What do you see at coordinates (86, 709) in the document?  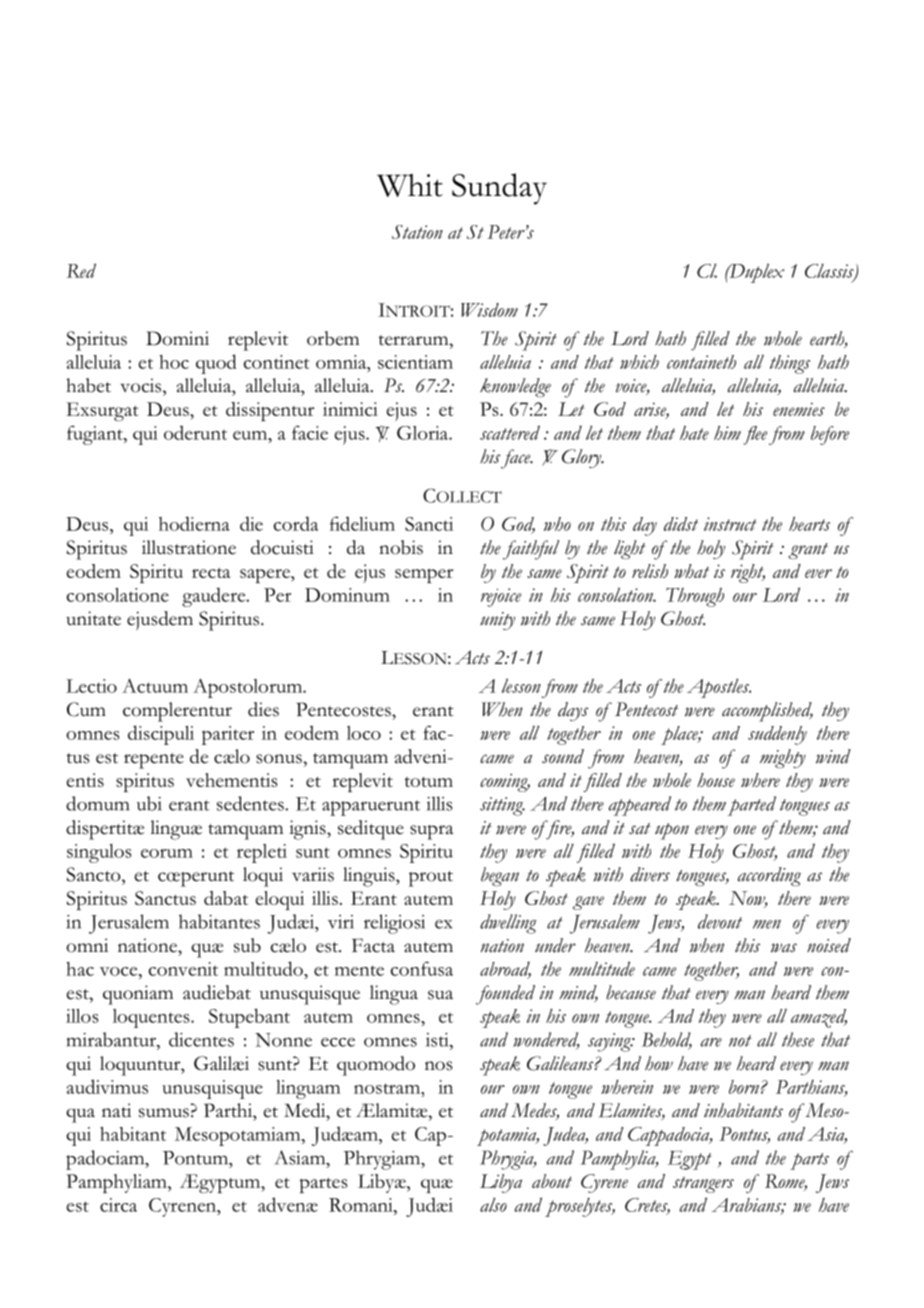 I see `Cum` at bounding box center [86, 709].
